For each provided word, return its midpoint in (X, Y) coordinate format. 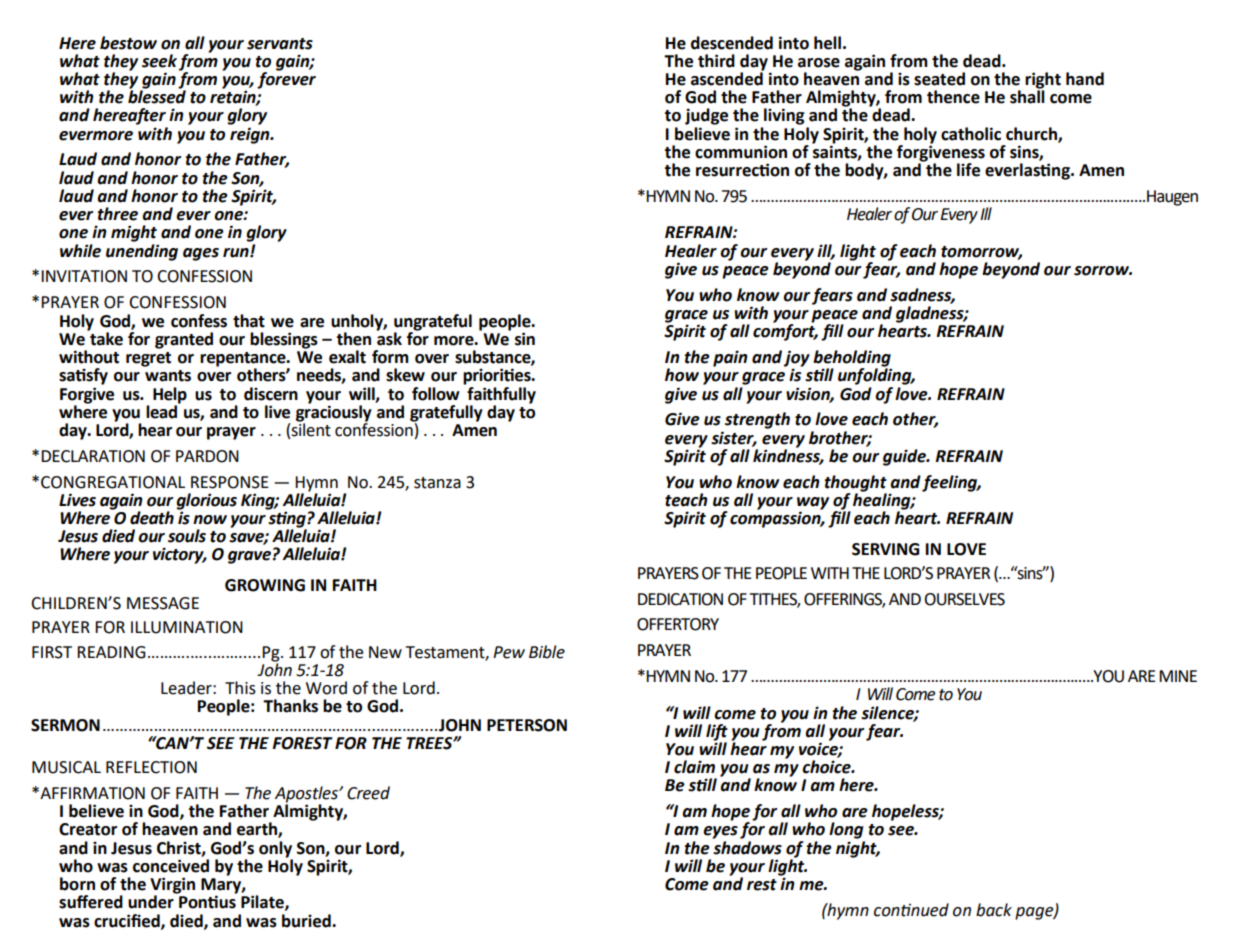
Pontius (207, 901)
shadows (747, 846)
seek (159, 61)
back (994, 910)
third (716, 61)
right (1043, 81)
